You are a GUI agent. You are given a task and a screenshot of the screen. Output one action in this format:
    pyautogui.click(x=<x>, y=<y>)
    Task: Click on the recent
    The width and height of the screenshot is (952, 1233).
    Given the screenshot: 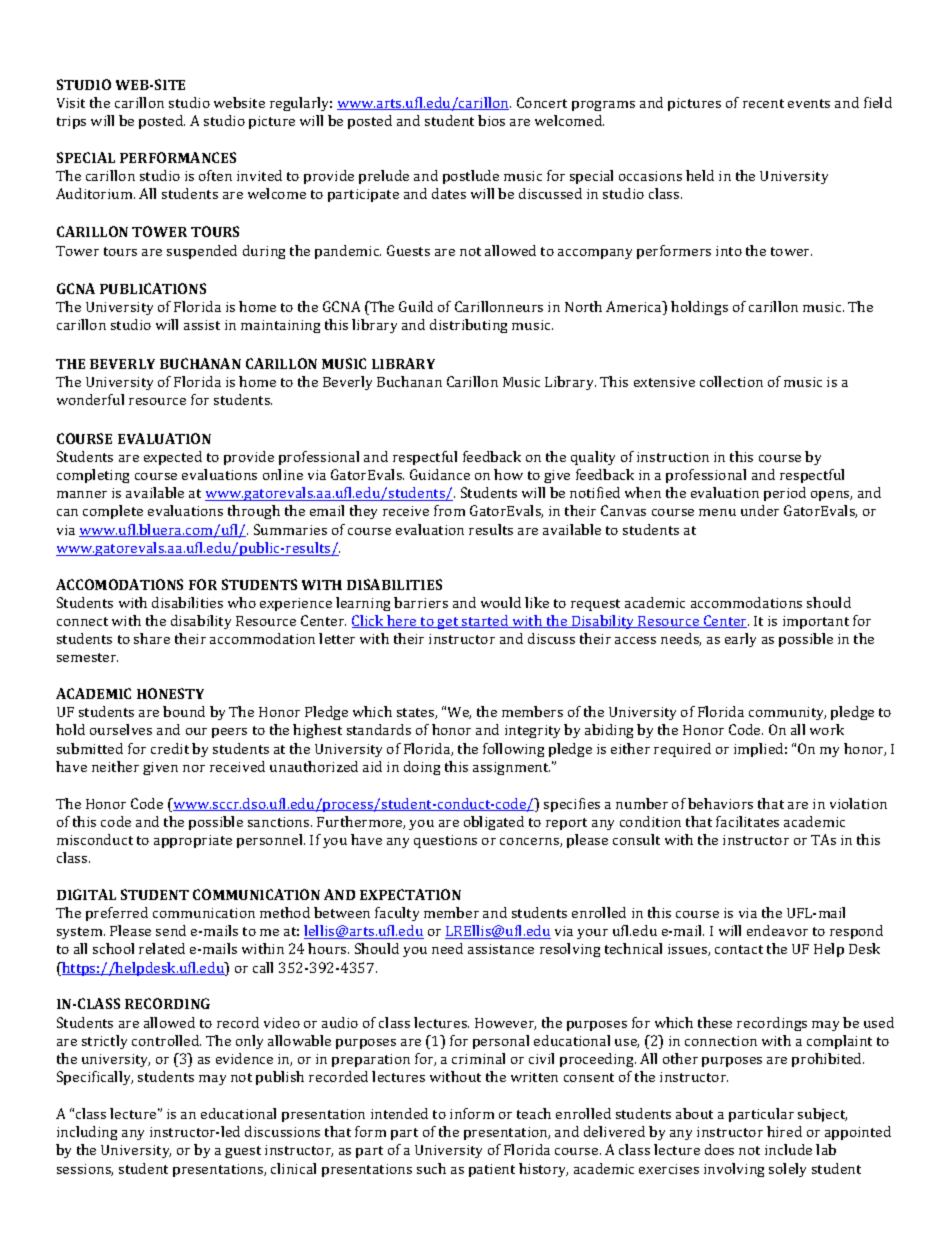 What is the action you would take?
    pyautogui.click(x=763, y=103)
